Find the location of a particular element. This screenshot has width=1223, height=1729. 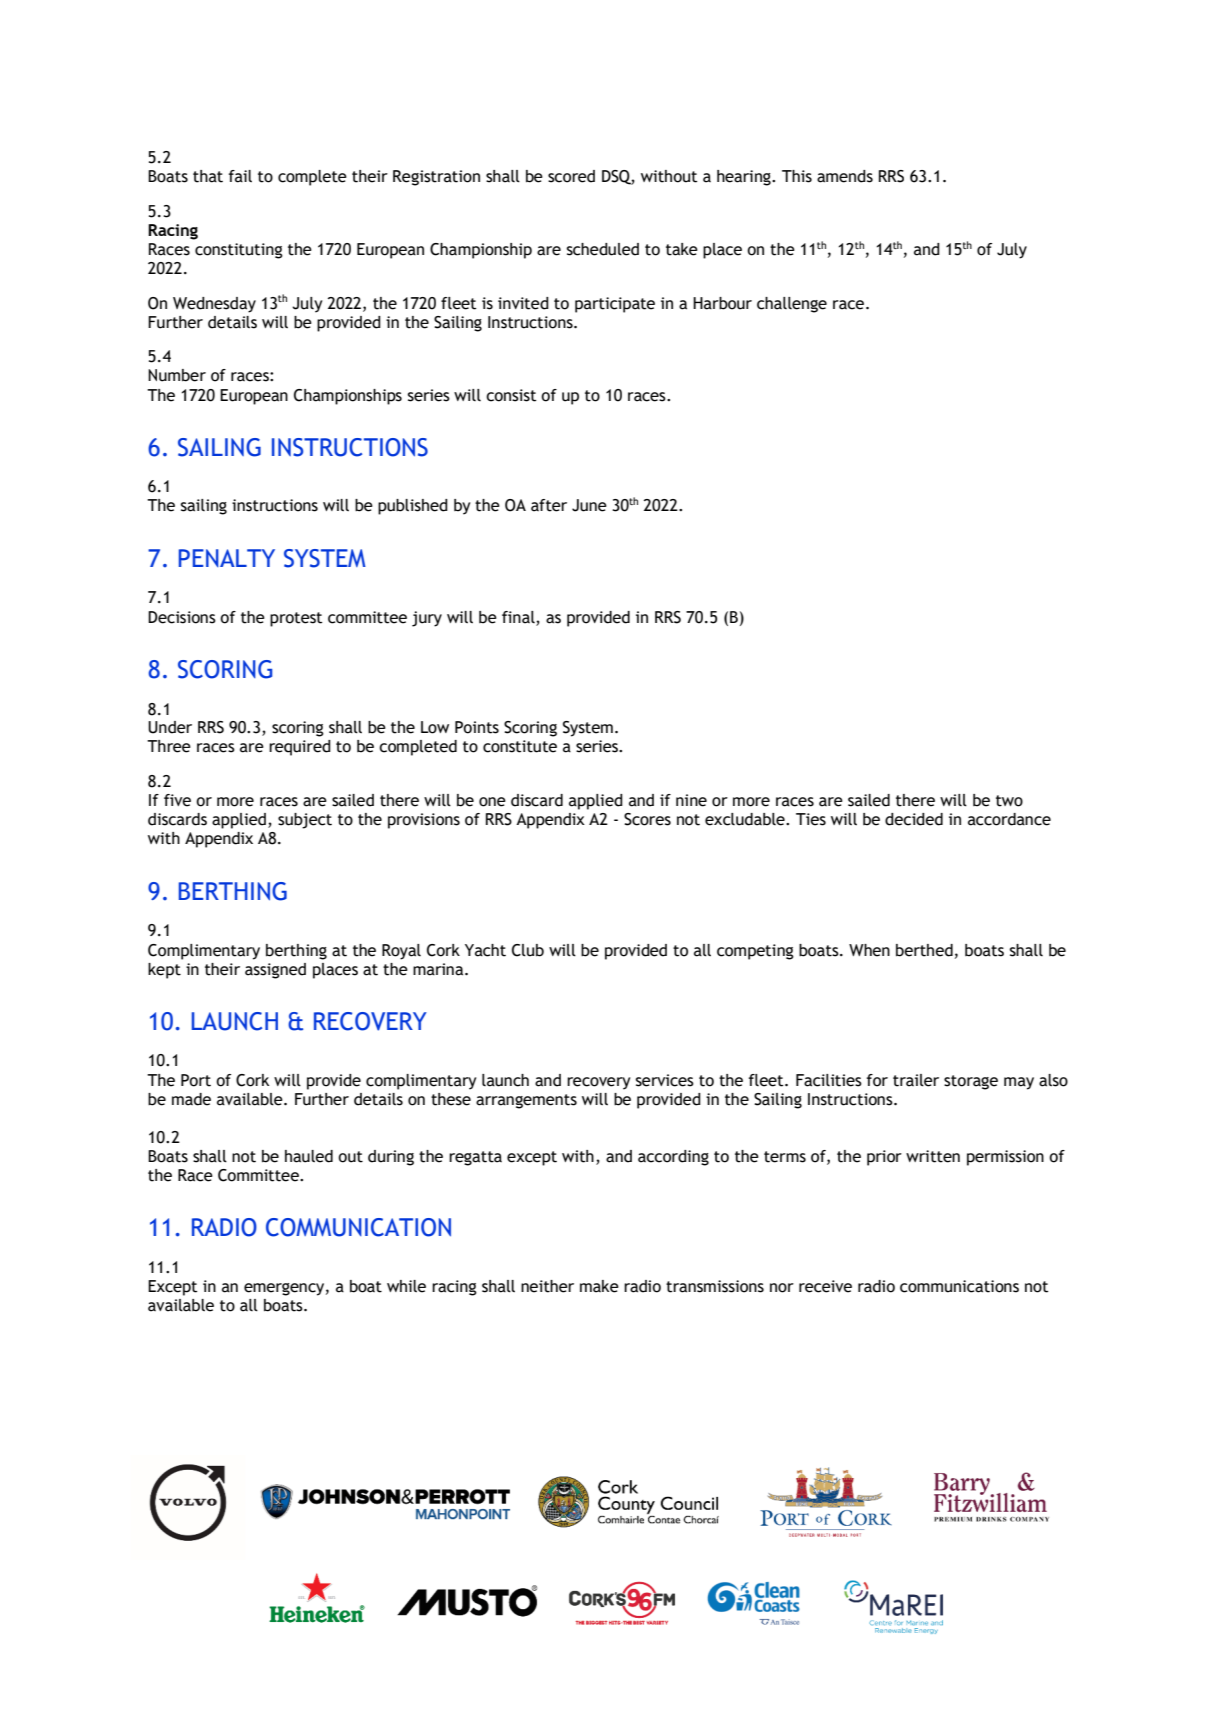

amends is located at coordinates (845, 176).
